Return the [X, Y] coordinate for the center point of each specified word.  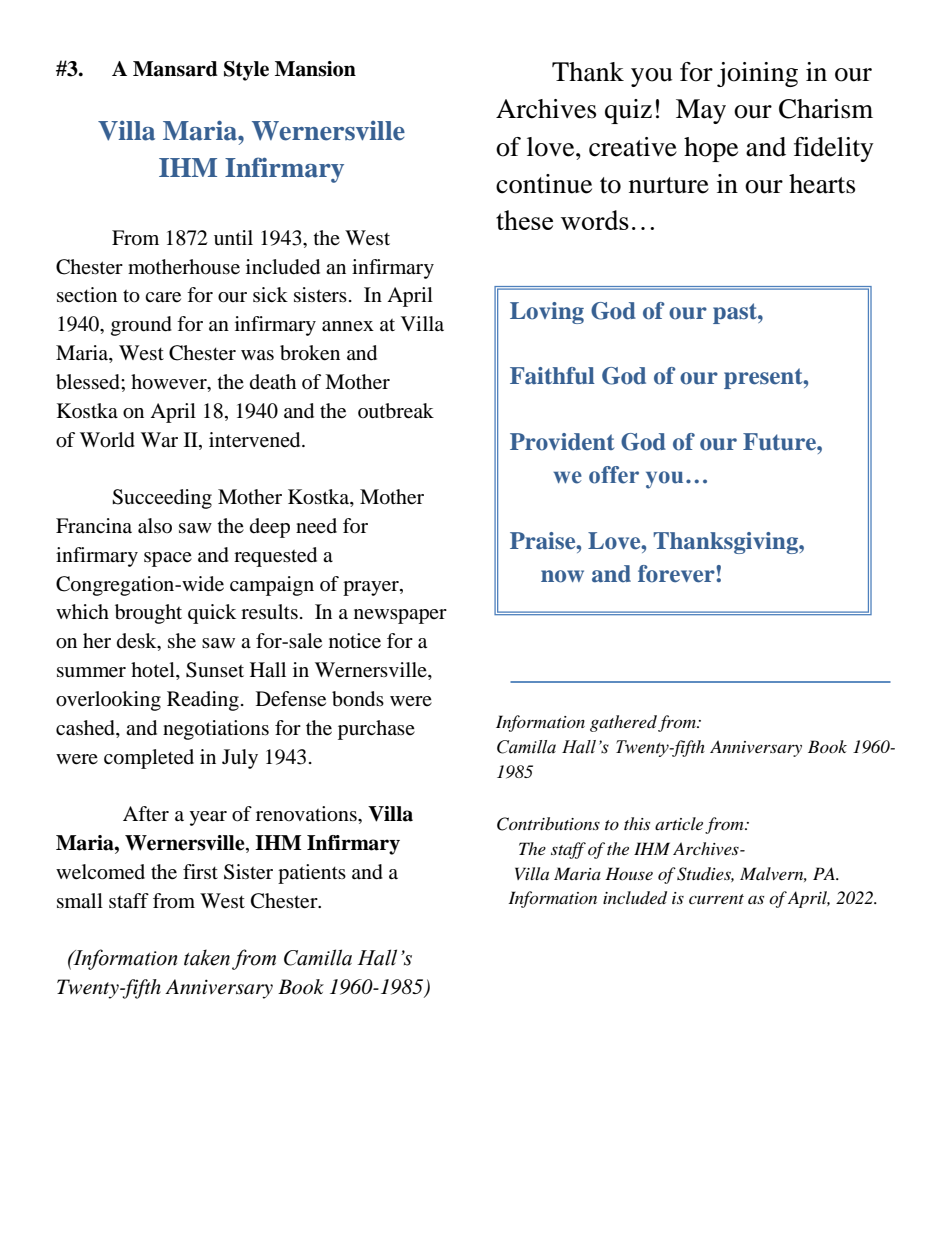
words [595, 220]
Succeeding [162, 499]
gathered [623, 723]
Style [246, 71]
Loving [547, 313]
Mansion [315, 69]
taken [207, 957]
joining [757, 74]
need [316, 526]
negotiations [216, 730]
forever [677, 574]
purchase [376, 730]
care [163, 297]
